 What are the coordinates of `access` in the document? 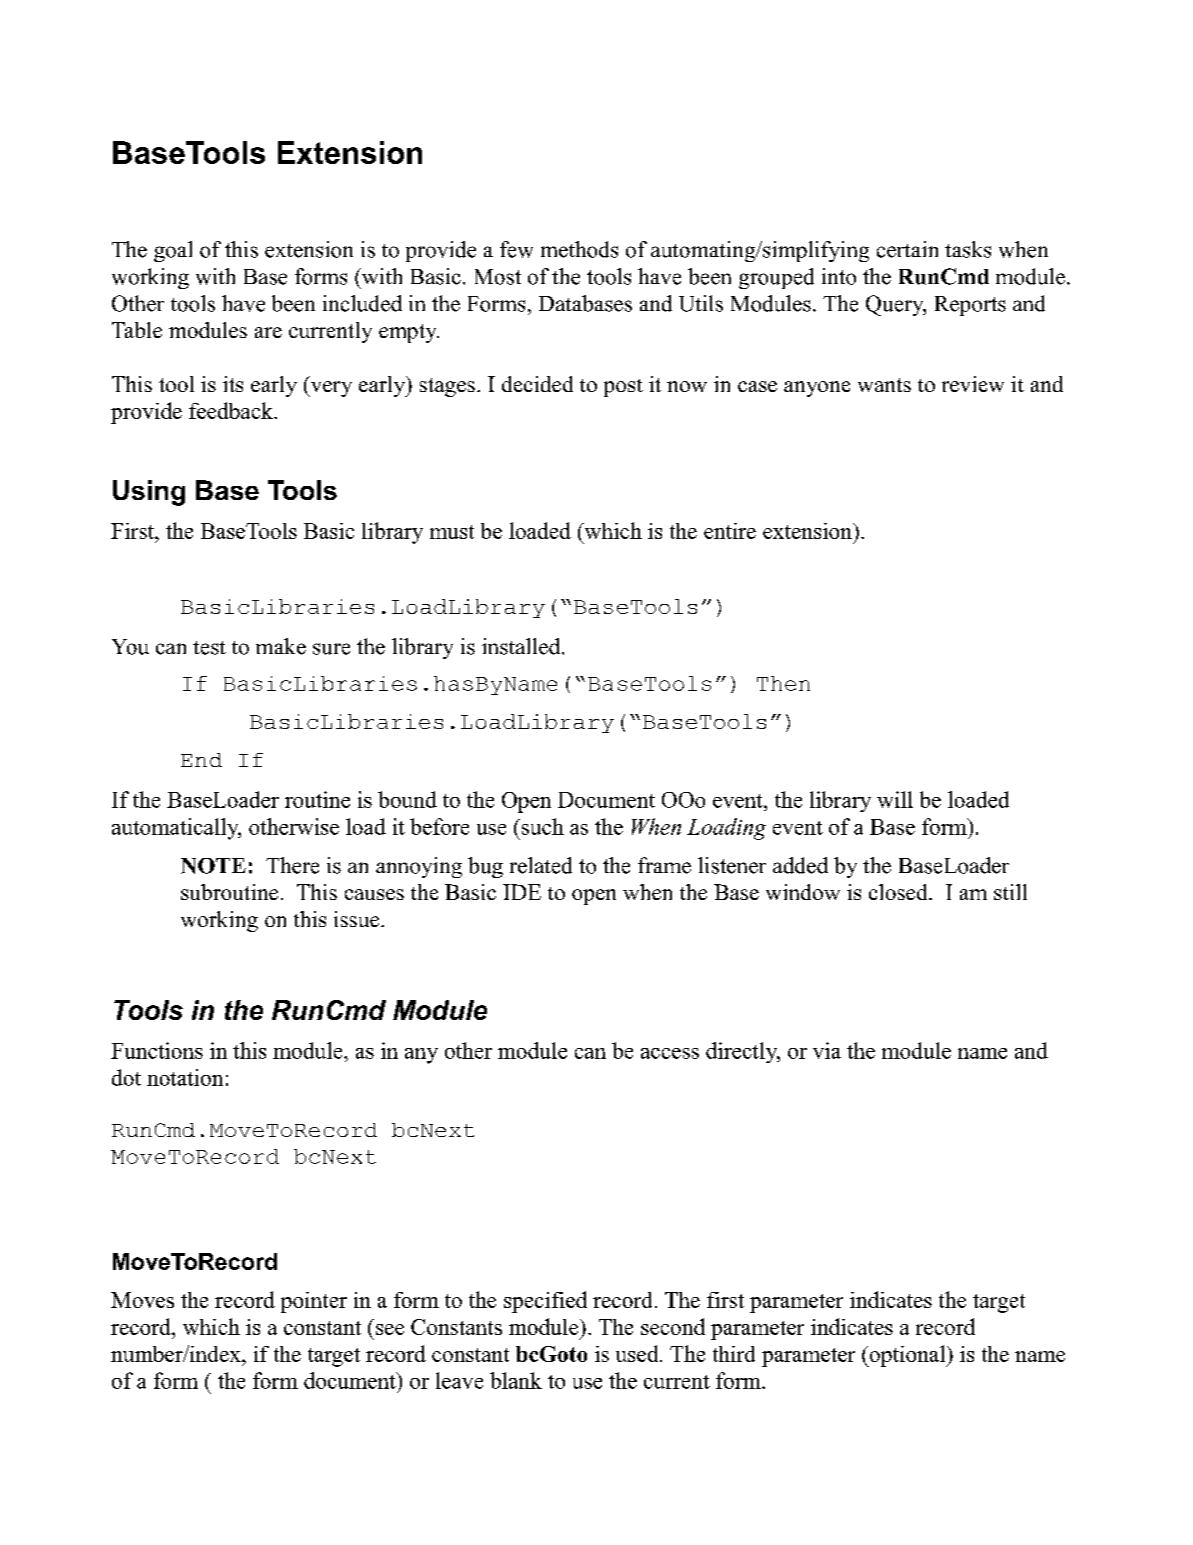 It's located at (670, 1053).
